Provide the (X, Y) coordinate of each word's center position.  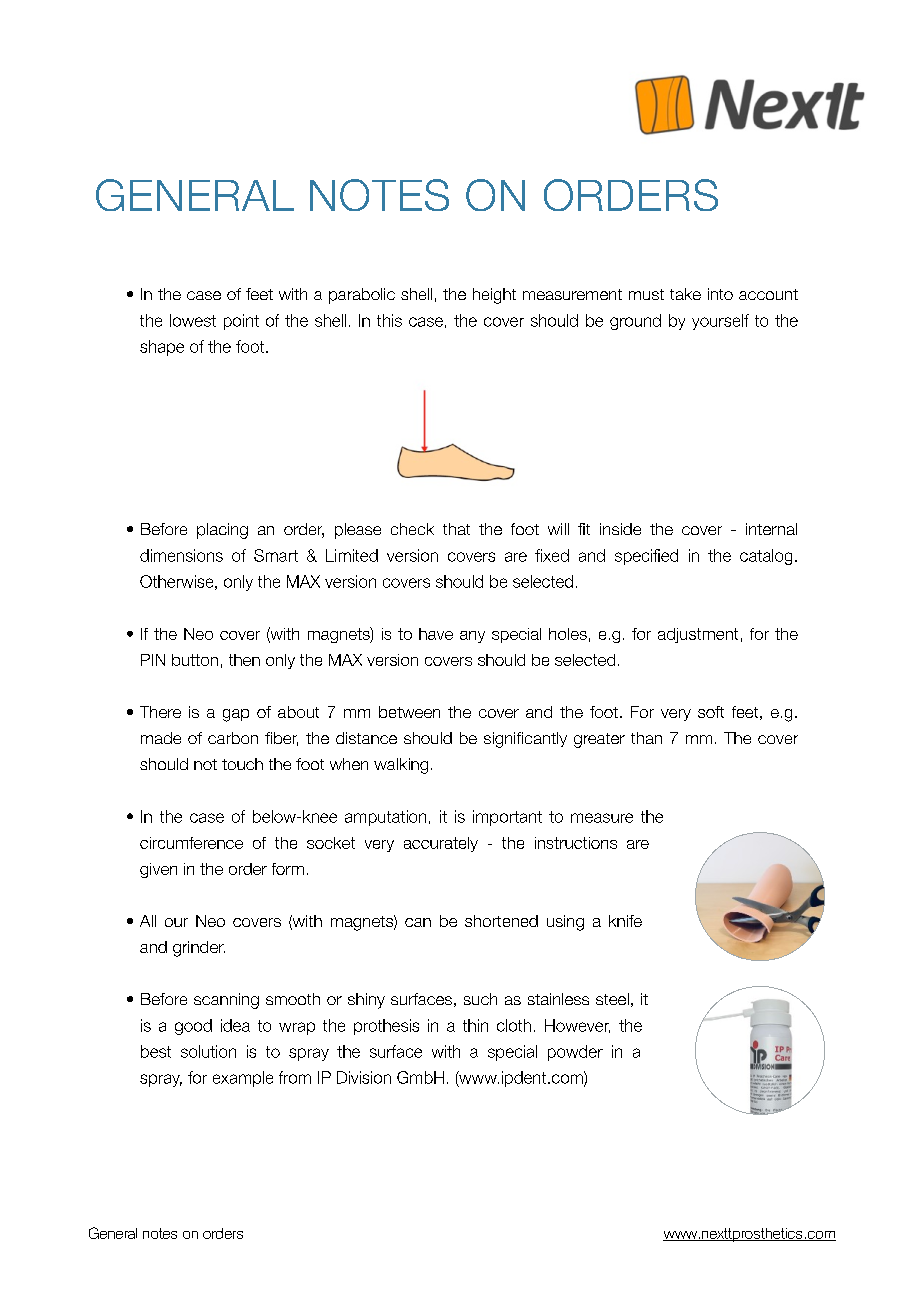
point (241, 322)
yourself (720, 322)
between (409, 712)
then (244, 660)
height (494, 296)
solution (208, 1051)
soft (711, 712)
